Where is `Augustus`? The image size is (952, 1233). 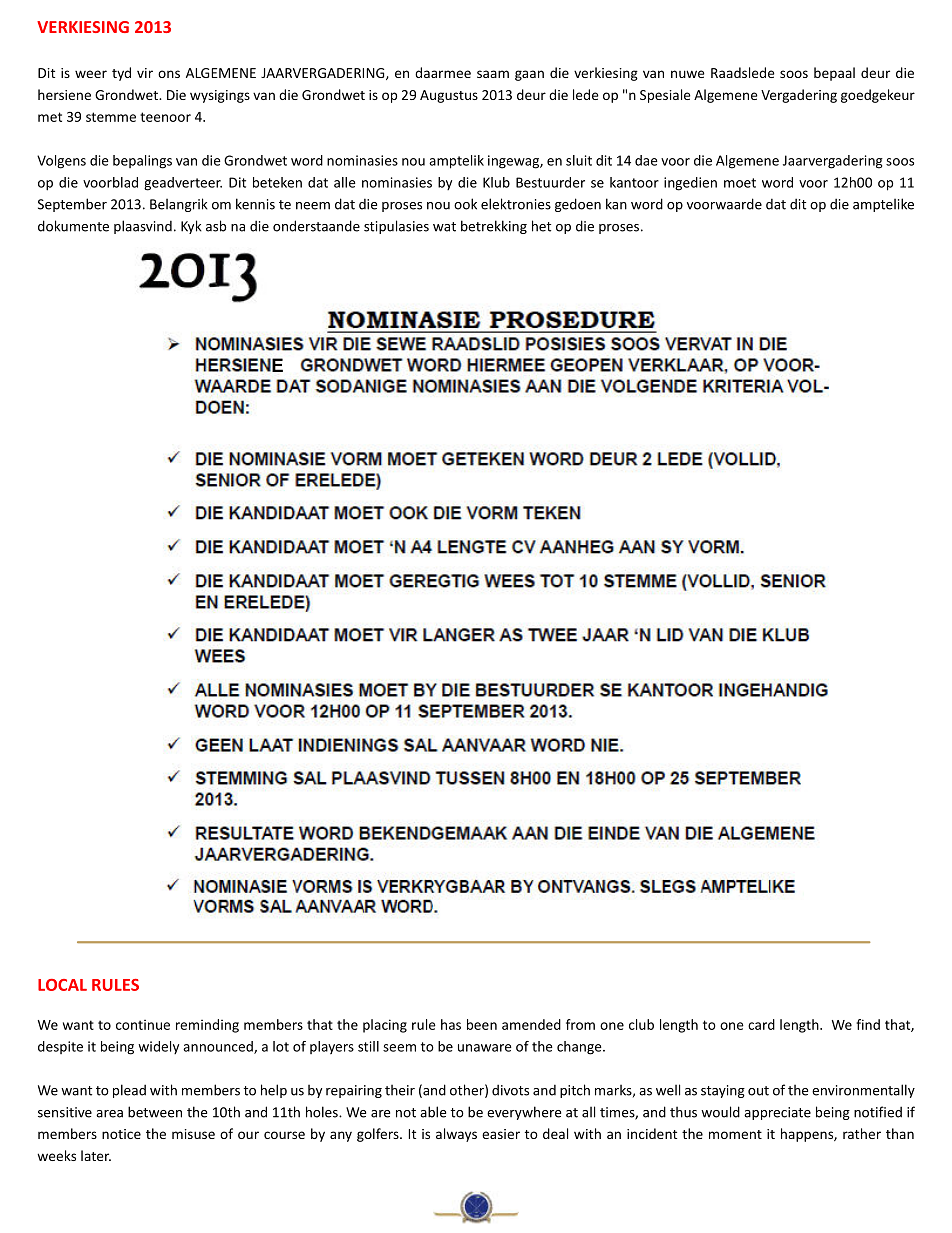
Augustus is located at coordinates (449, 96).
